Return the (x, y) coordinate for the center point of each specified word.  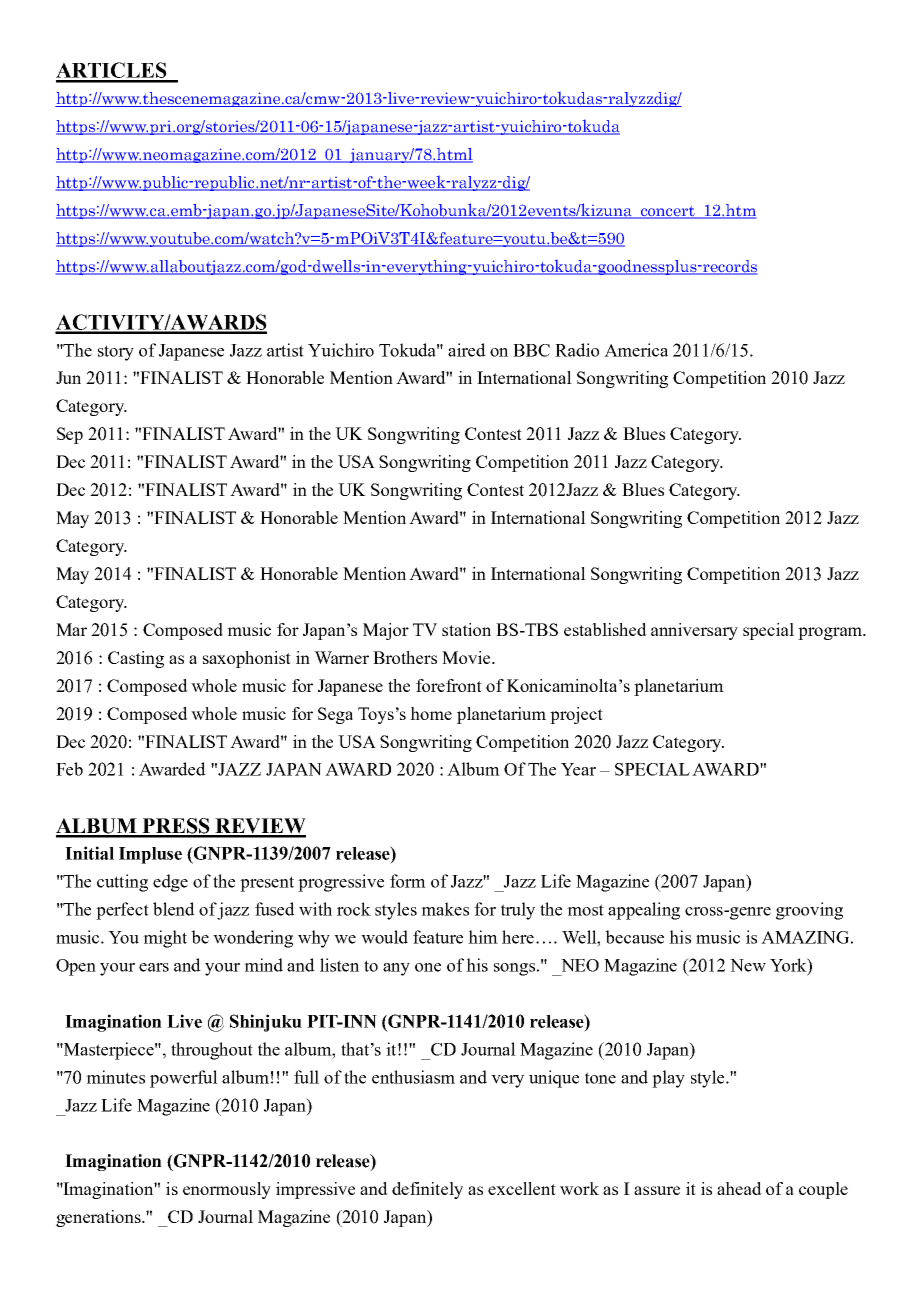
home (431, 713)
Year (578, 769)
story (116, 353)
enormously (227, 1190)
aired (467, 350)
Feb (69, 769)
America (636, 350)
